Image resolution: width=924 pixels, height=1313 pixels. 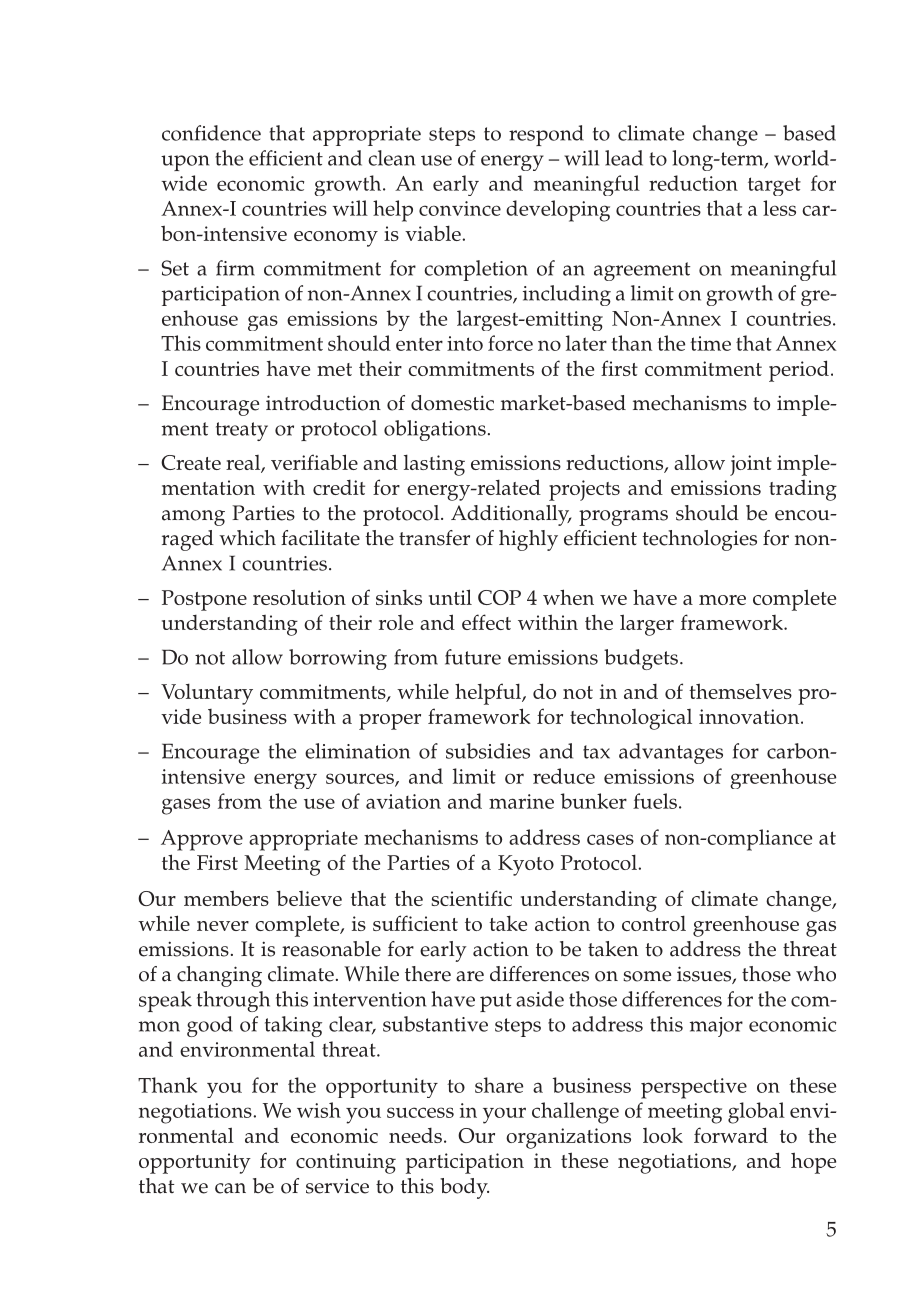 What do you see at coordinates (230, 1188) in the screenshot?
I see `can` at bounding box center [230, 1188].
